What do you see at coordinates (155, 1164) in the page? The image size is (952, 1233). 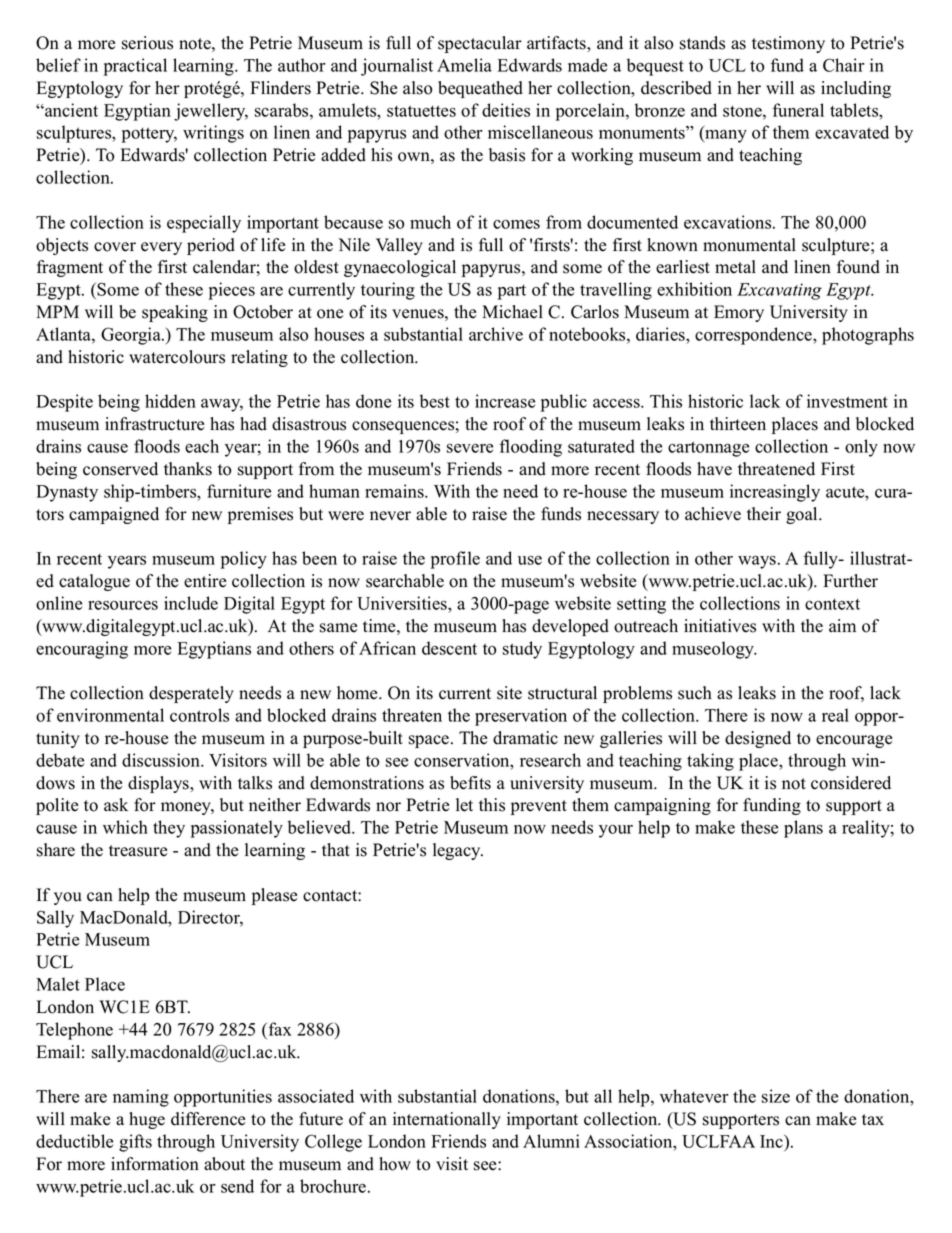 I see `information` at bounding box center [155, 1164].
